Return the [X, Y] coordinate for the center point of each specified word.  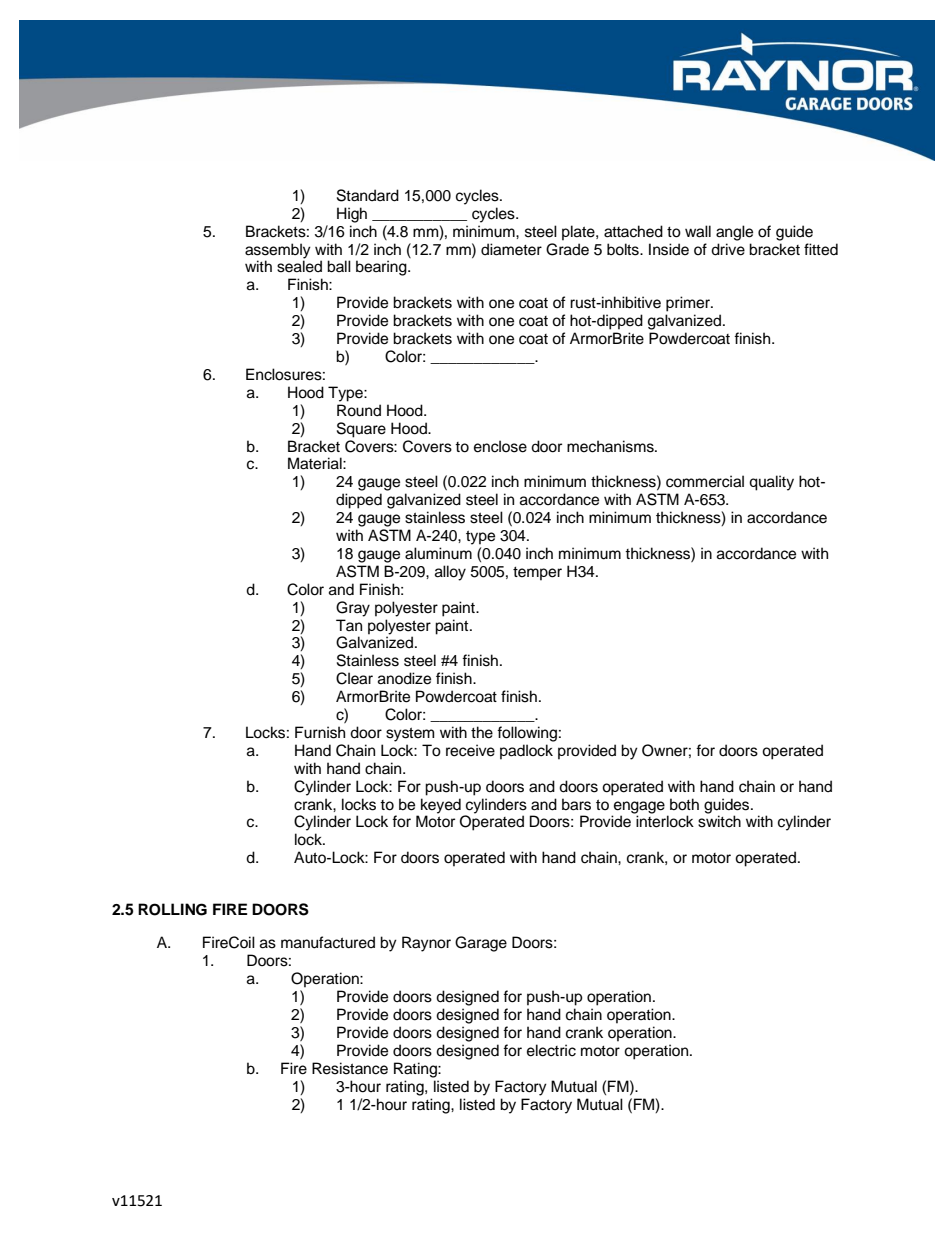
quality [771, 483]
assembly [278, 251]
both [684, 804]
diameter [511, 249]
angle [734, 233]
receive [470, 750]
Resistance [350, 1068]
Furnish [320, 732]
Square [361, 430]
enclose [500, 446]
